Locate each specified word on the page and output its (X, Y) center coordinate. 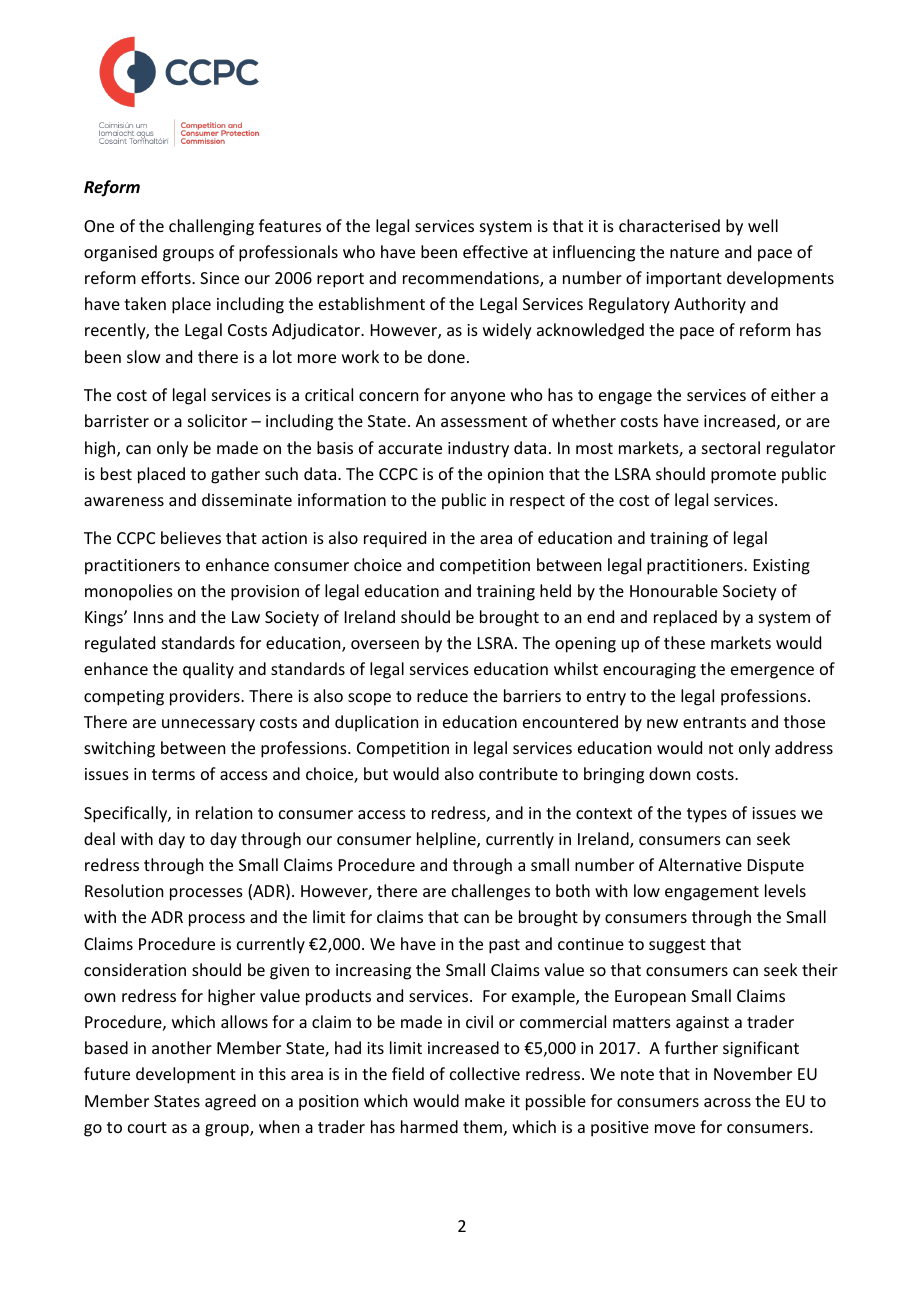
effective (495, 251)
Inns (149, 617)
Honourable (674, 590)
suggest (677, 946)
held (555, 590)
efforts (167, 277)
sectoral (731, 447)
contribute (518, 773)
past (504, 946)
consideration (135, 969)
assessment (484, 421)
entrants (714, 722)
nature (694, 252)
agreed (230, 1102)
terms (173, 774)
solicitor (217, 420)
